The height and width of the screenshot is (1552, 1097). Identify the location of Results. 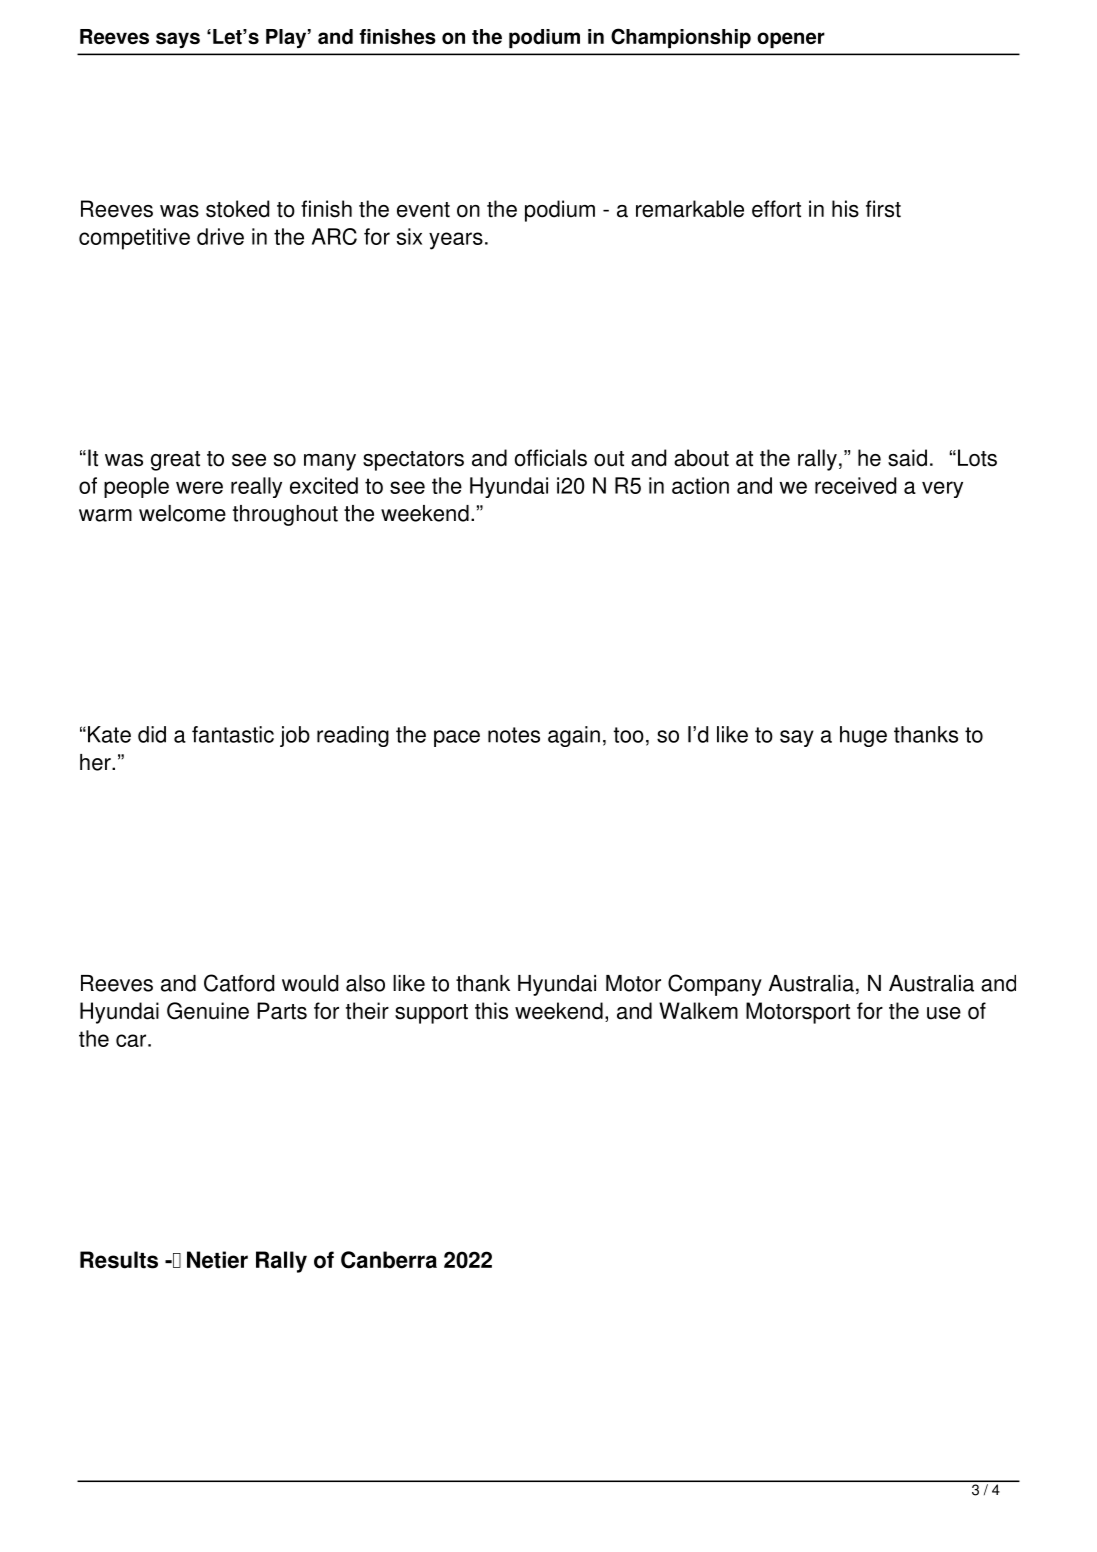
(119, 1260).
